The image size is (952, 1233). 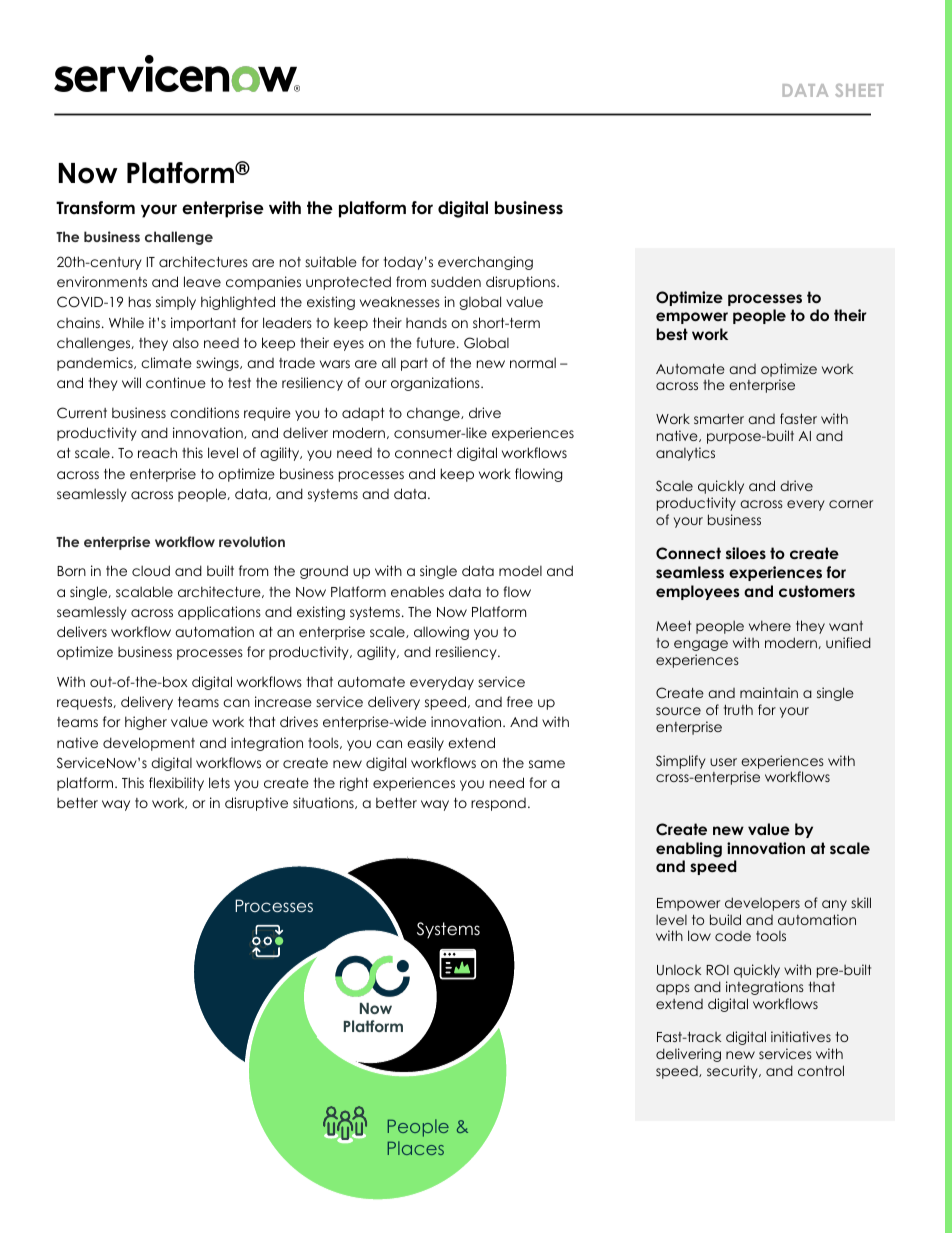 What do you see at coordinates (95, 208) in the document?
I see `Transform` at bounding box center [95, 208].
